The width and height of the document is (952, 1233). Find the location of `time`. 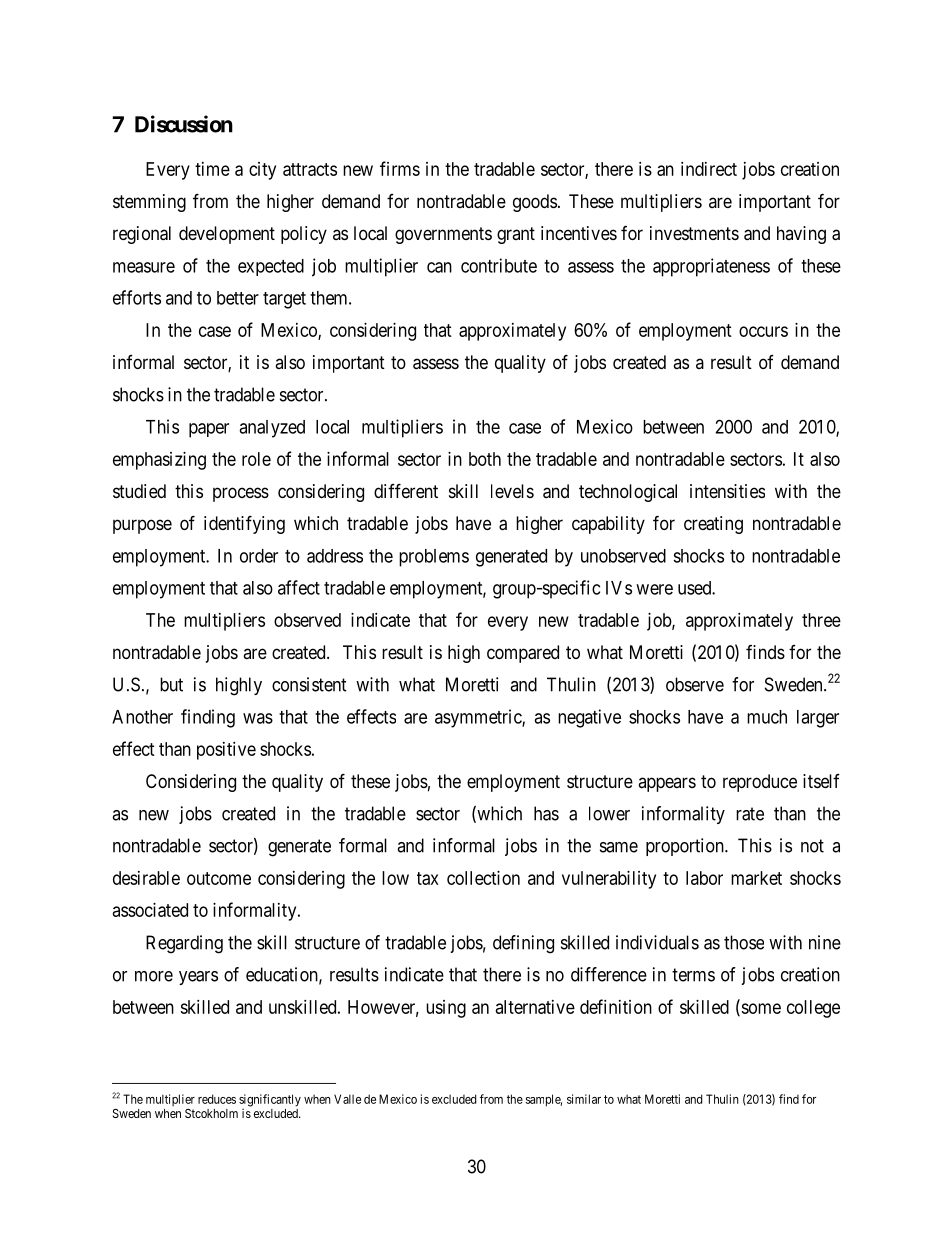

time is located at coordinates (212, 169).
